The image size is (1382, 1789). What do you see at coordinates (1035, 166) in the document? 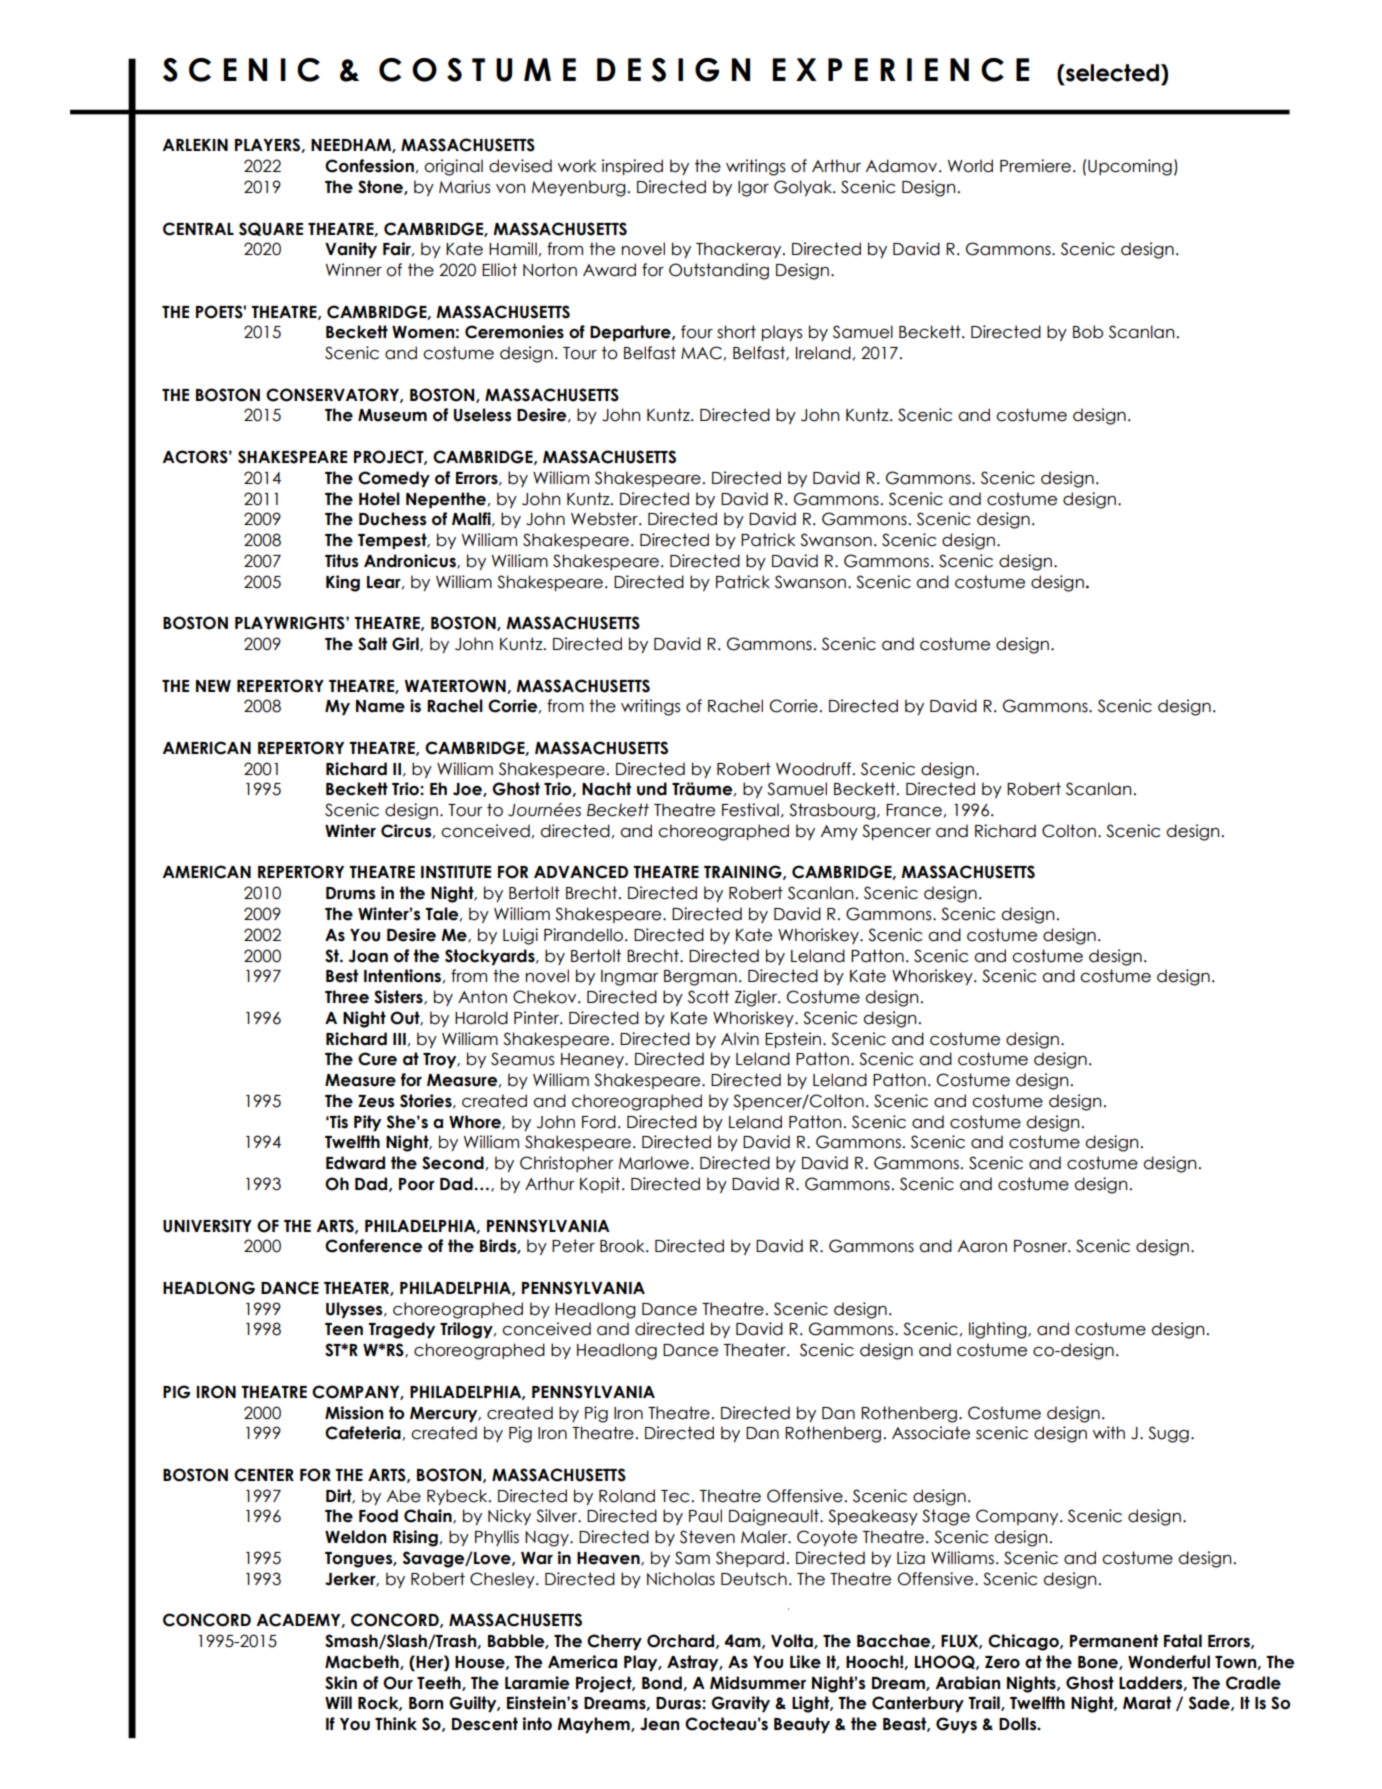
I see `Premiere` at bounding box center [1035, 166].
